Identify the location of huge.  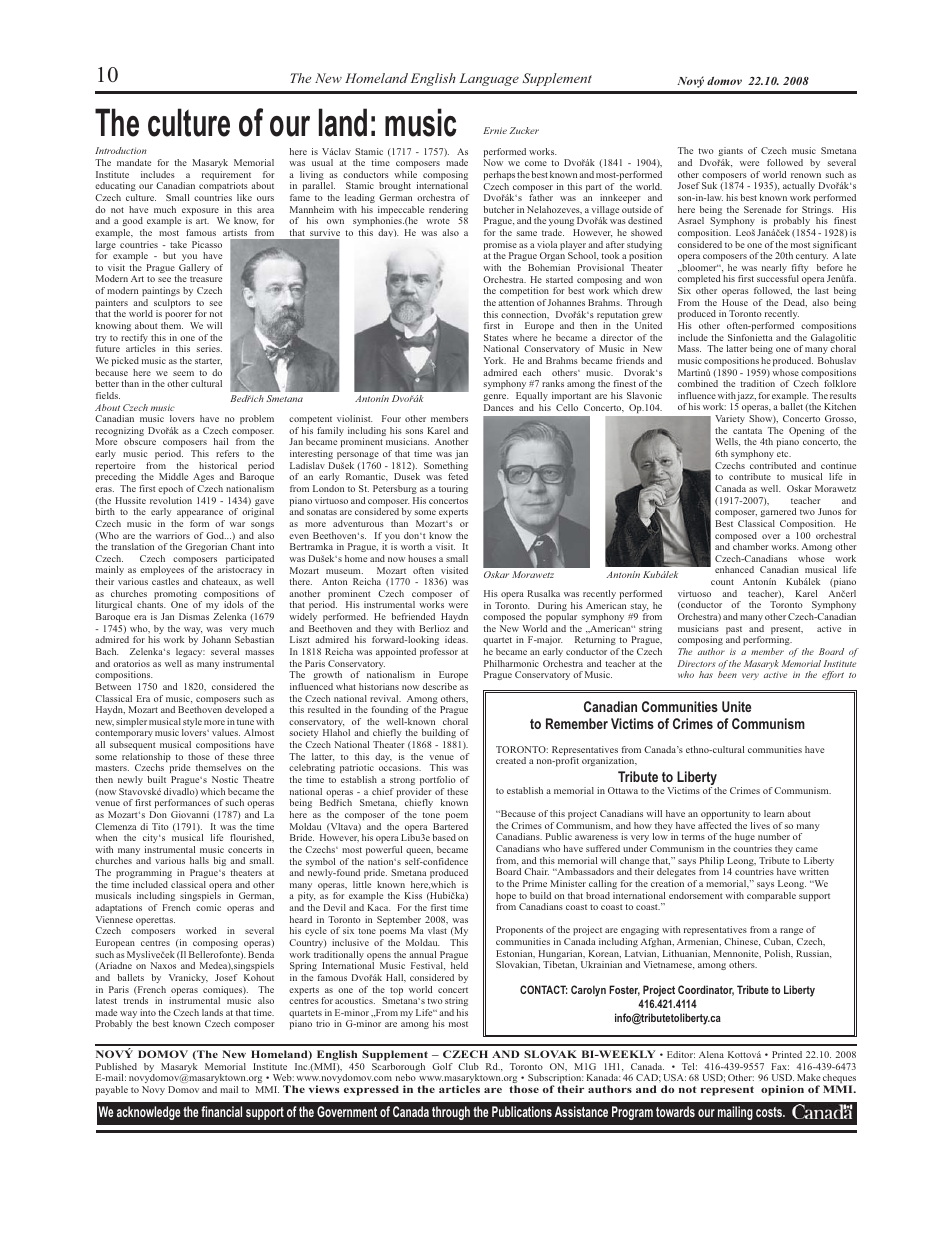
(745, 837).
